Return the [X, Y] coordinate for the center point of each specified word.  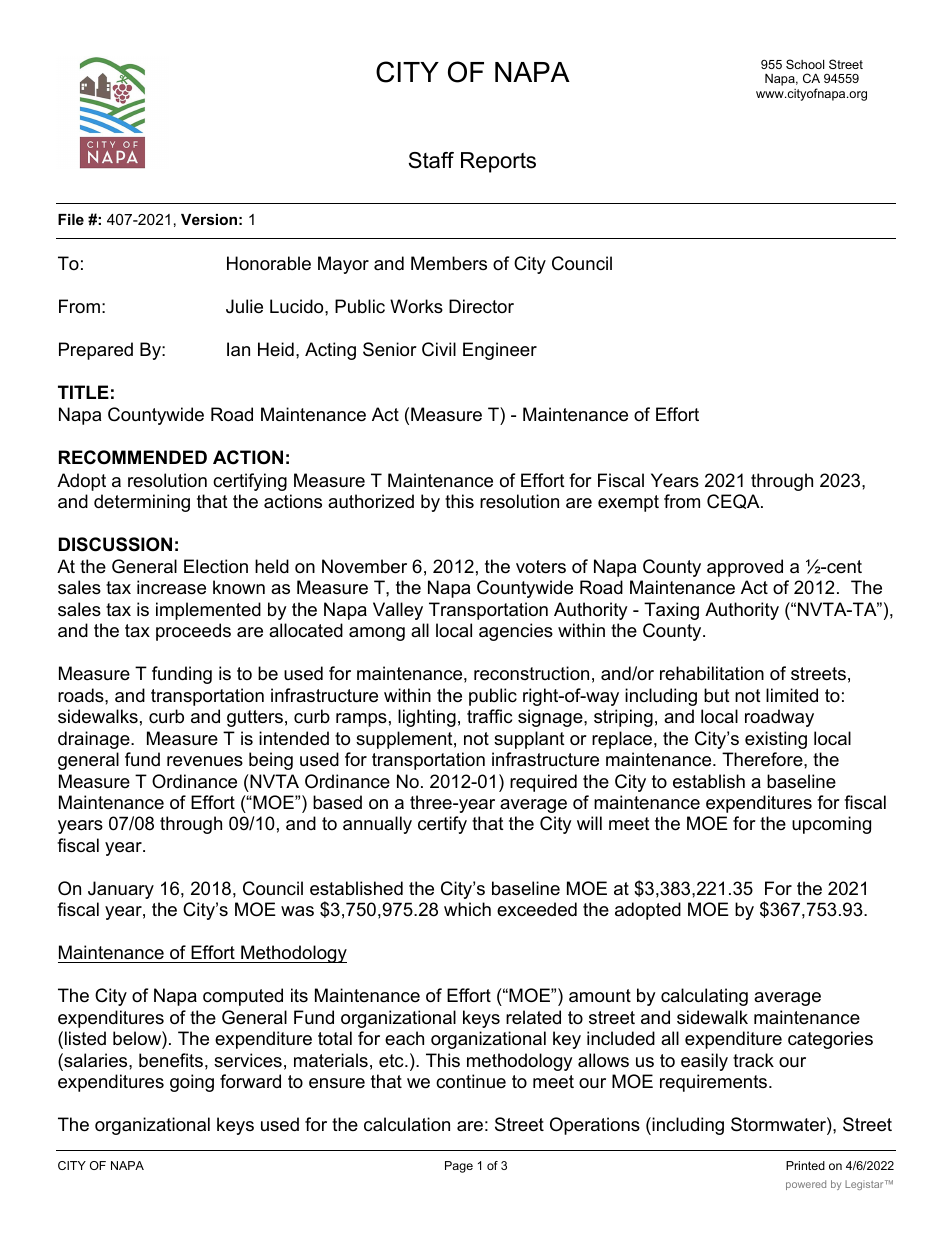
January [121, 890]
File [71, 219]
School [805, 64]
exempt [628, 503]
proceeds [193, 632]
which [467, 909]
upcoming [831, 825]
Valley [398, 611]
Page [459, 1167]
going [192, 1083]
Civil [439, 349]
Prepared [96, 351]
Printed [805, 1165]
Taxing [671, 611]
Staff [431, 160]
